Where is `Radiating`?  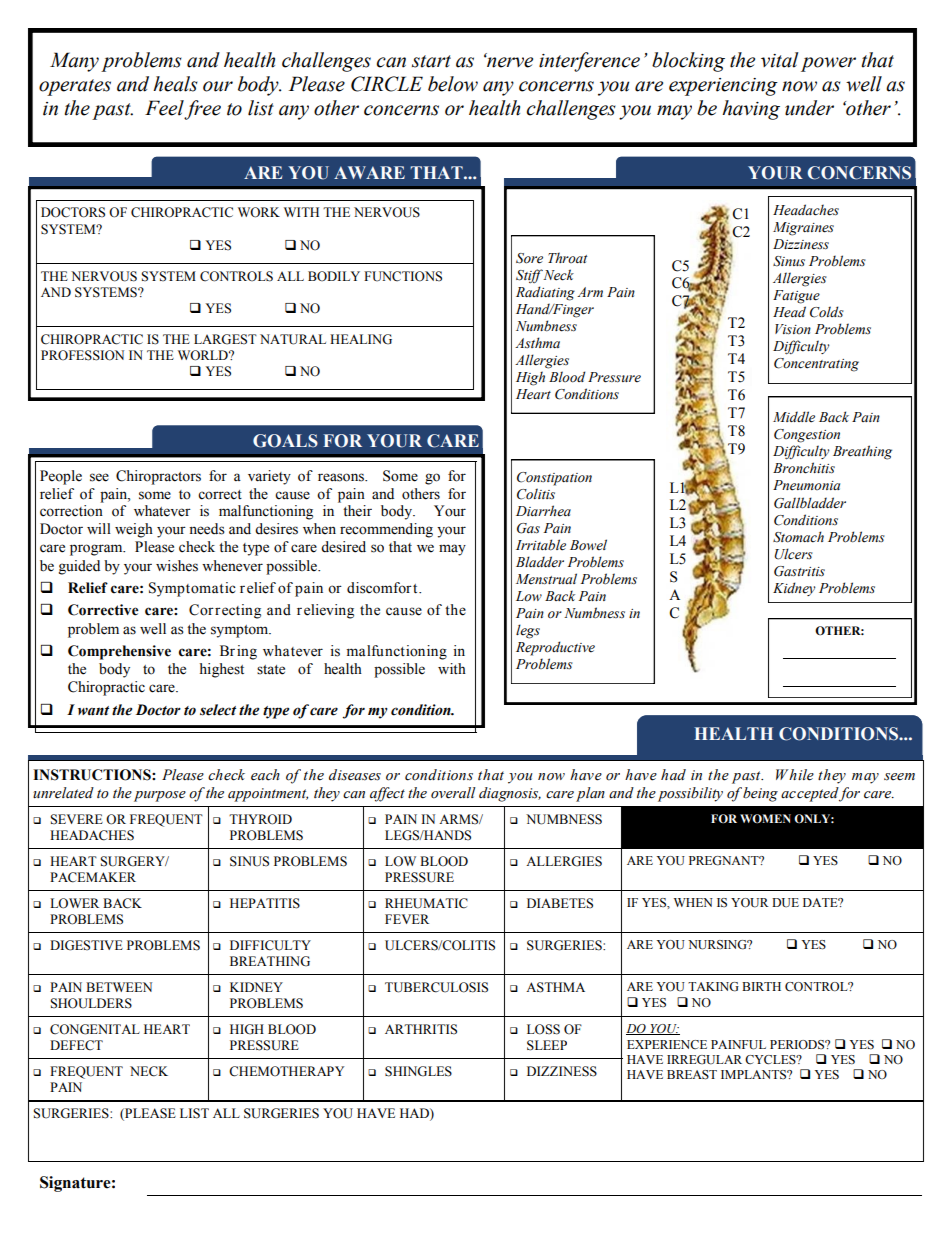 Radiating is located at coordinates (545, 293).
